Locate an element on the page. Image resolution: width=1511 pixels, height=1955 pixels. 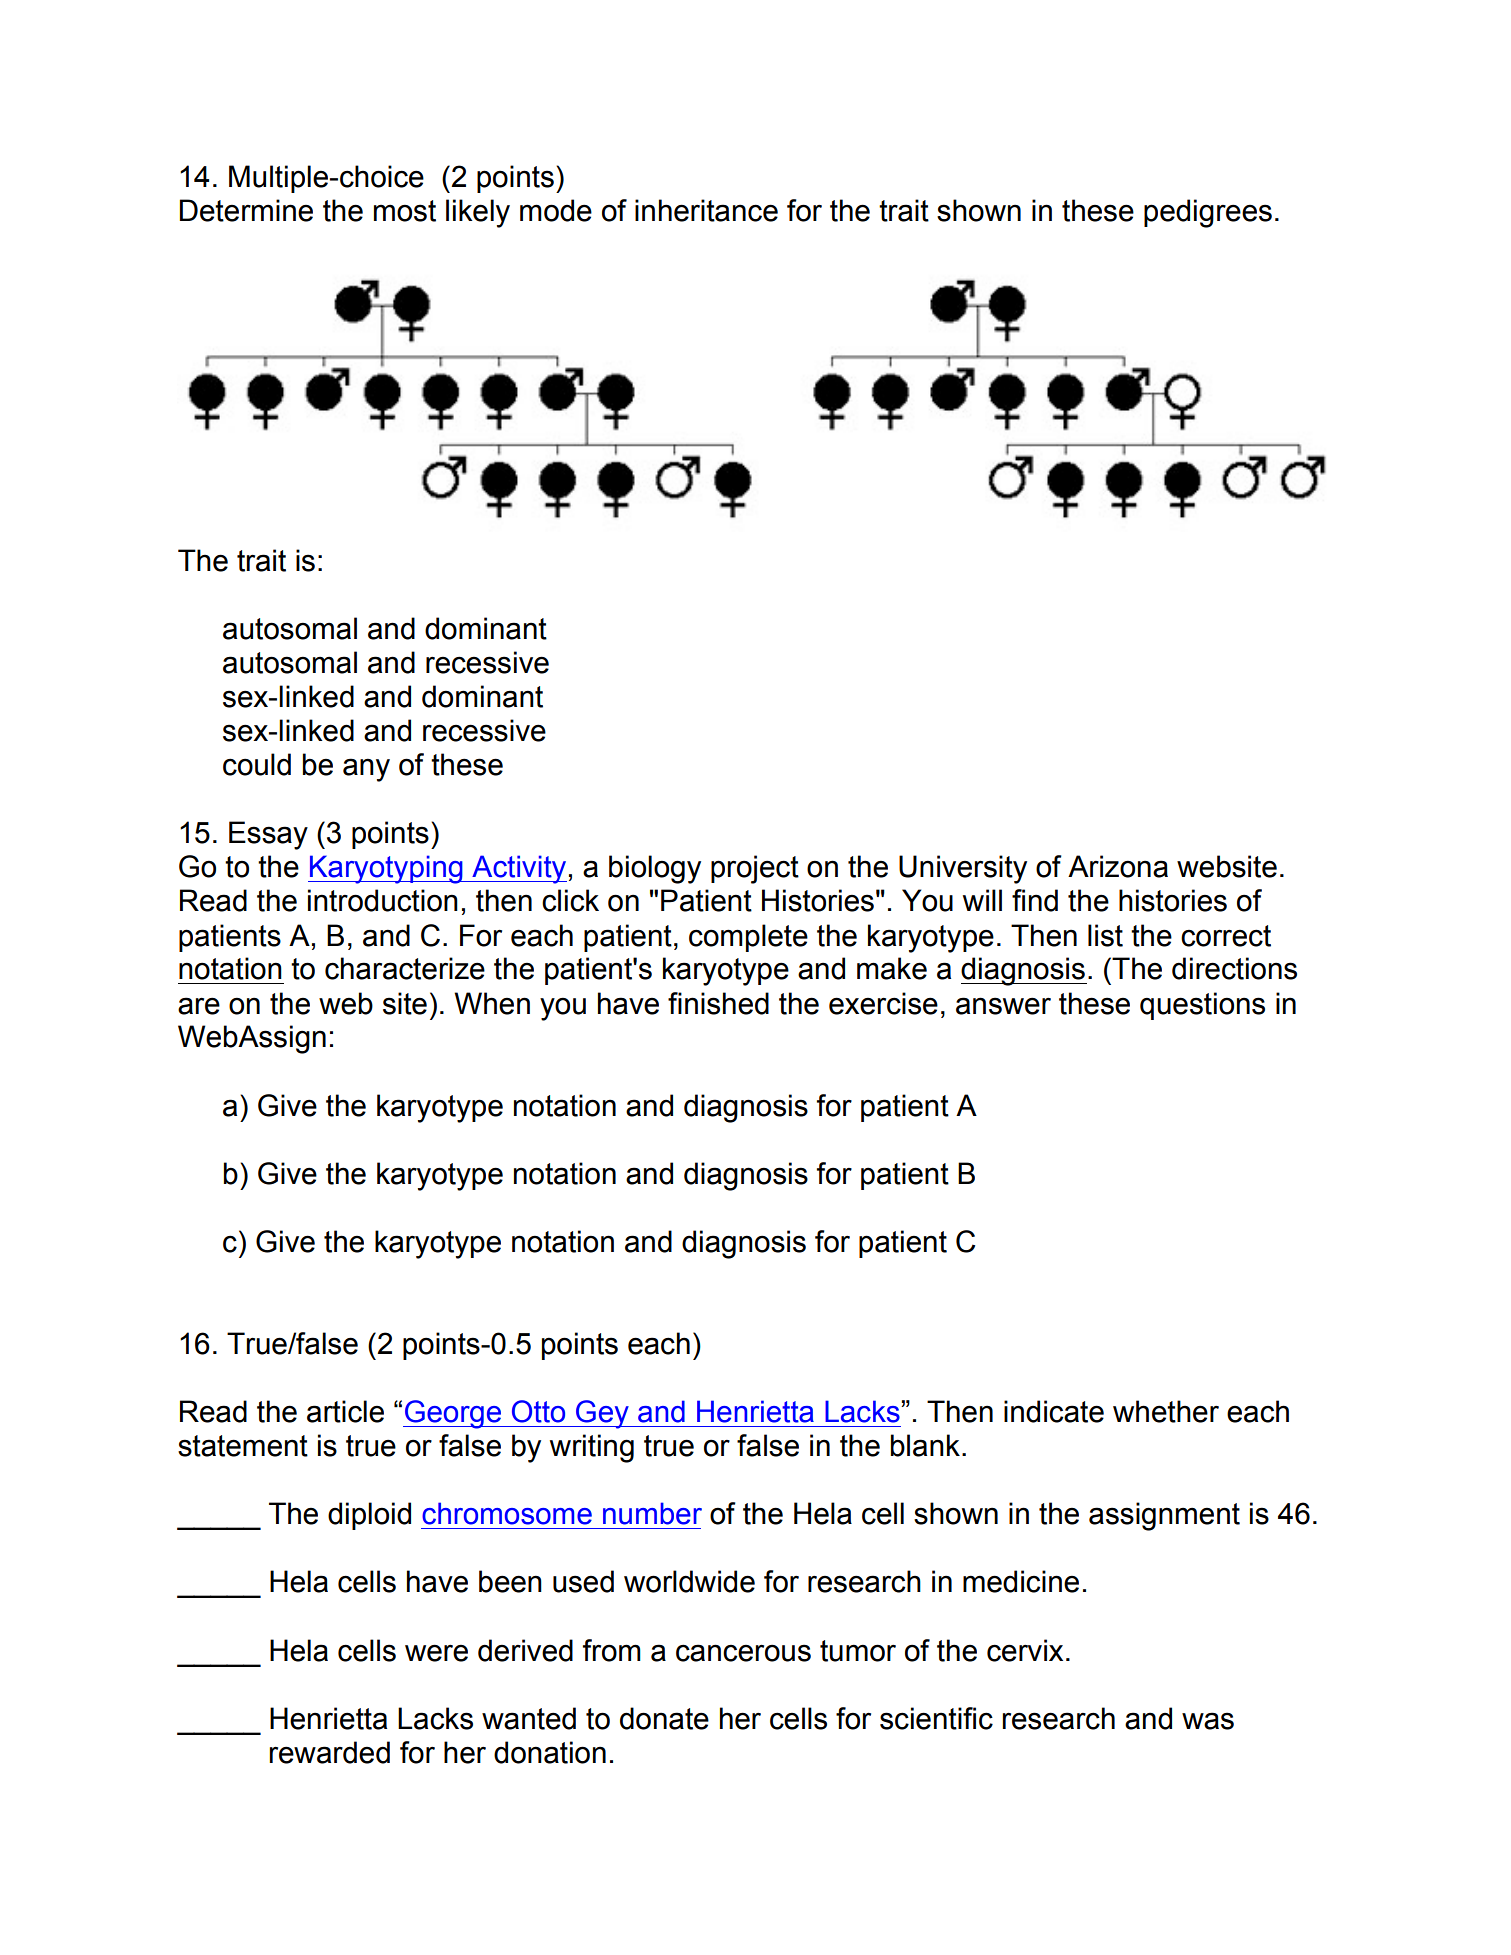
Determine is located at coordinates (246, 210).
